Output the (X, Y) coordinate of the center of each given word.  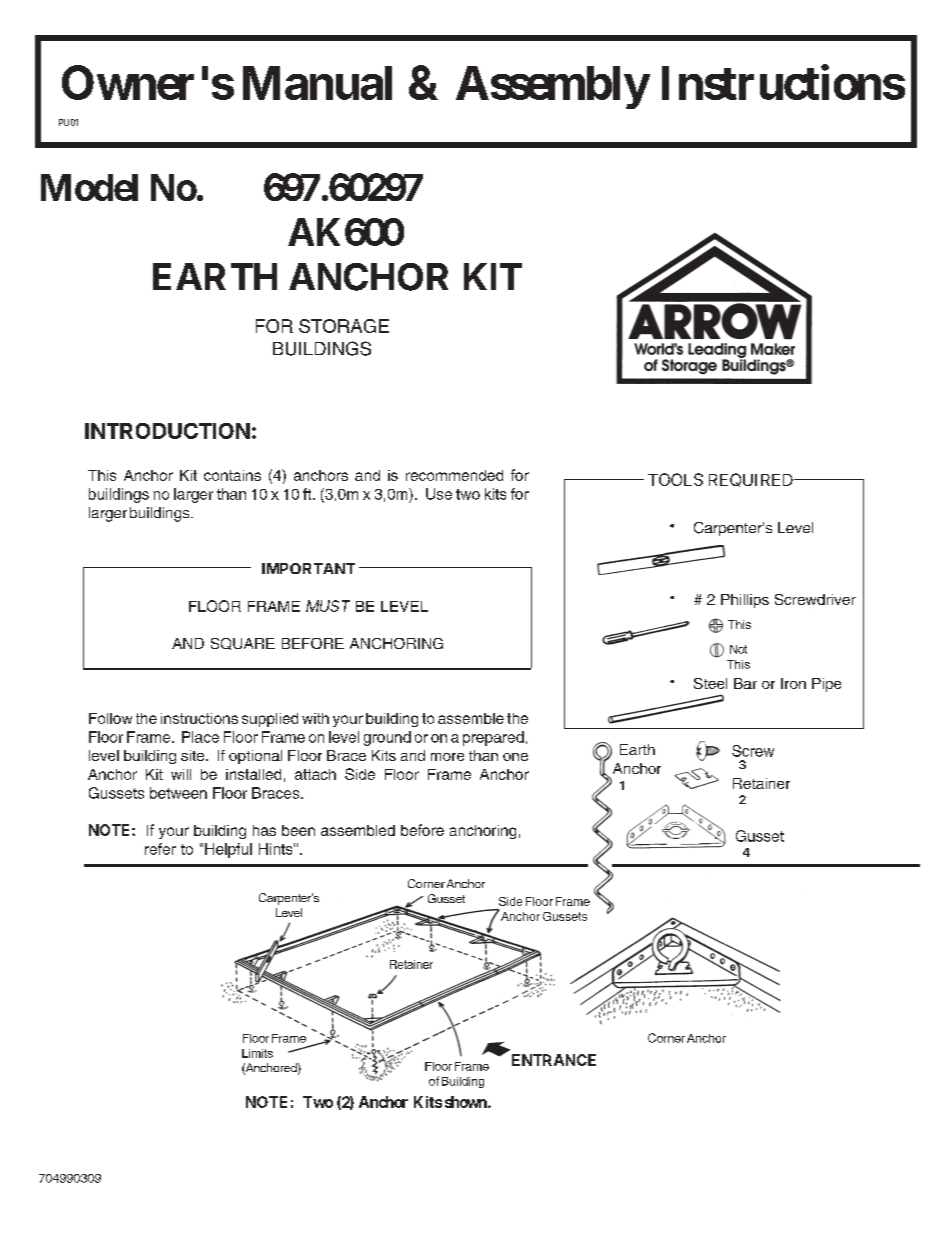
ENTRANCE (554, 1060)
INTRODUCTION (167, 431)
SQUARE (243, 644)
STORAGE (344, 326)
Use (439, 494)
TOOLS (675, 479)
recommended (454, 475)
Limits (257, 1053)
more (447, 757)
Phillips (745, 601)
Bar (745, 683)
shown (467, 1102)
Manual (317, 83)
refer (160, 849)
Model (89, 187)
